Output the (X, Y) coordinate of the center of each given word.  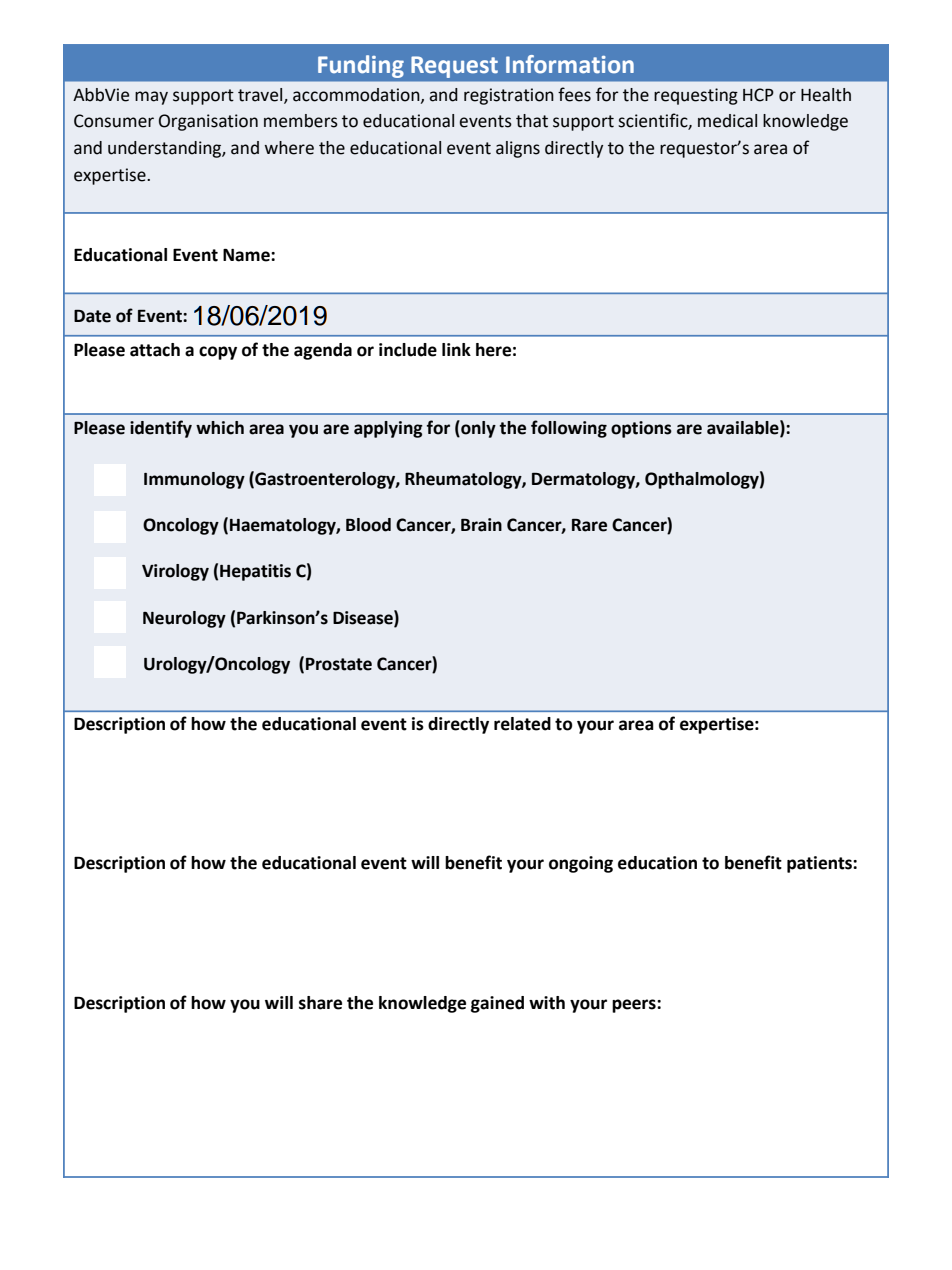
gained (497, 1004)
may (151, 98)
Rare (589, 525)
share (320, 1003)
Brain (481, 525)
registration (509, 96)
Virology (175, 572)
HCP (758, 95)
